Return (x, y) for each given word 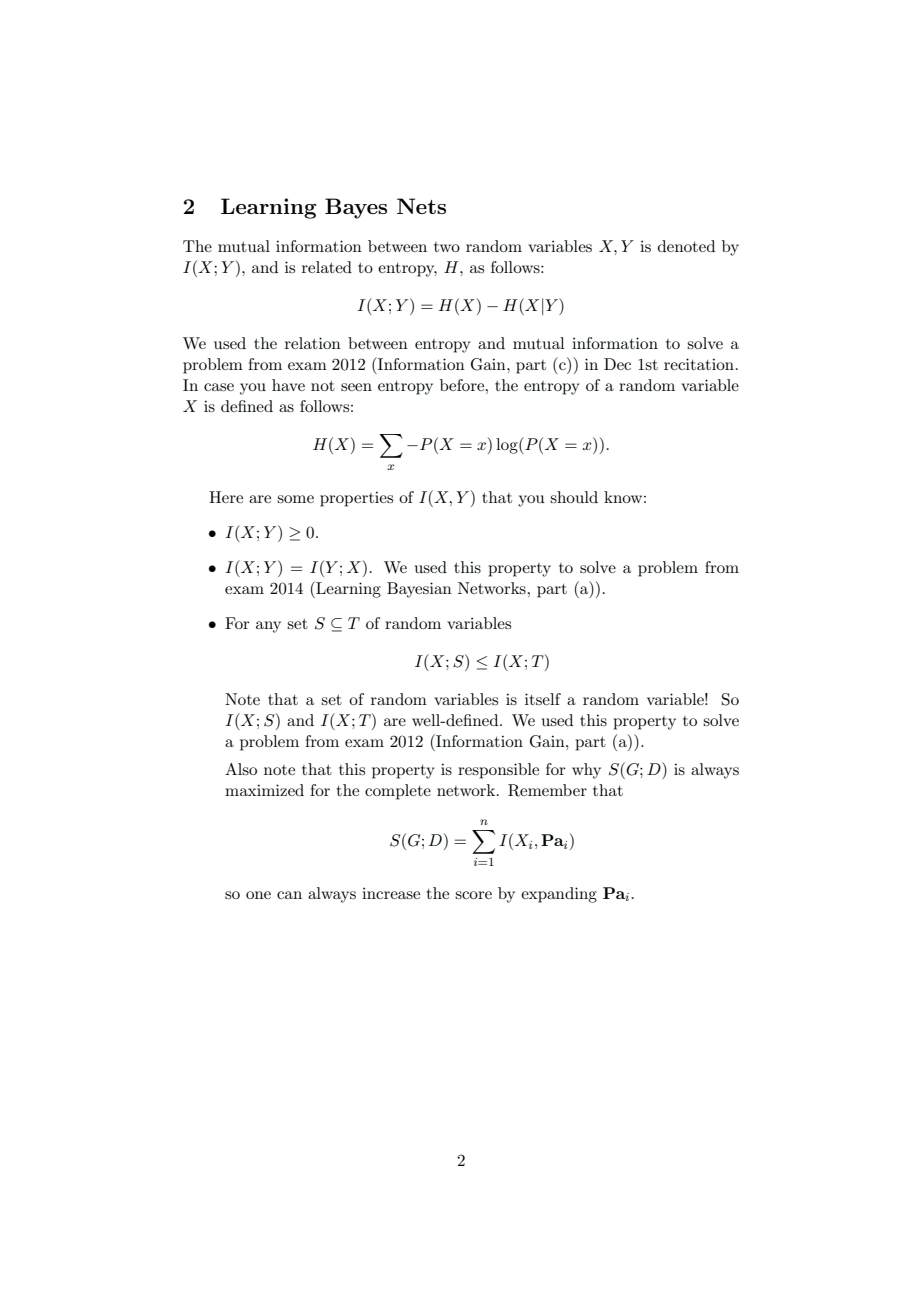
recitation (700, 364)
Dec (617, 364)
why (586, 771)
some (295, 499)
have (288, 385)
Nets (421, 206)
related (327, 267)
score (473, 895)
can (289, 895)
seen (356, 387)
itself (543, 699)
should (574, 497)
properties (356, 499)
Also (241, 769)
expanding (559, 895)
